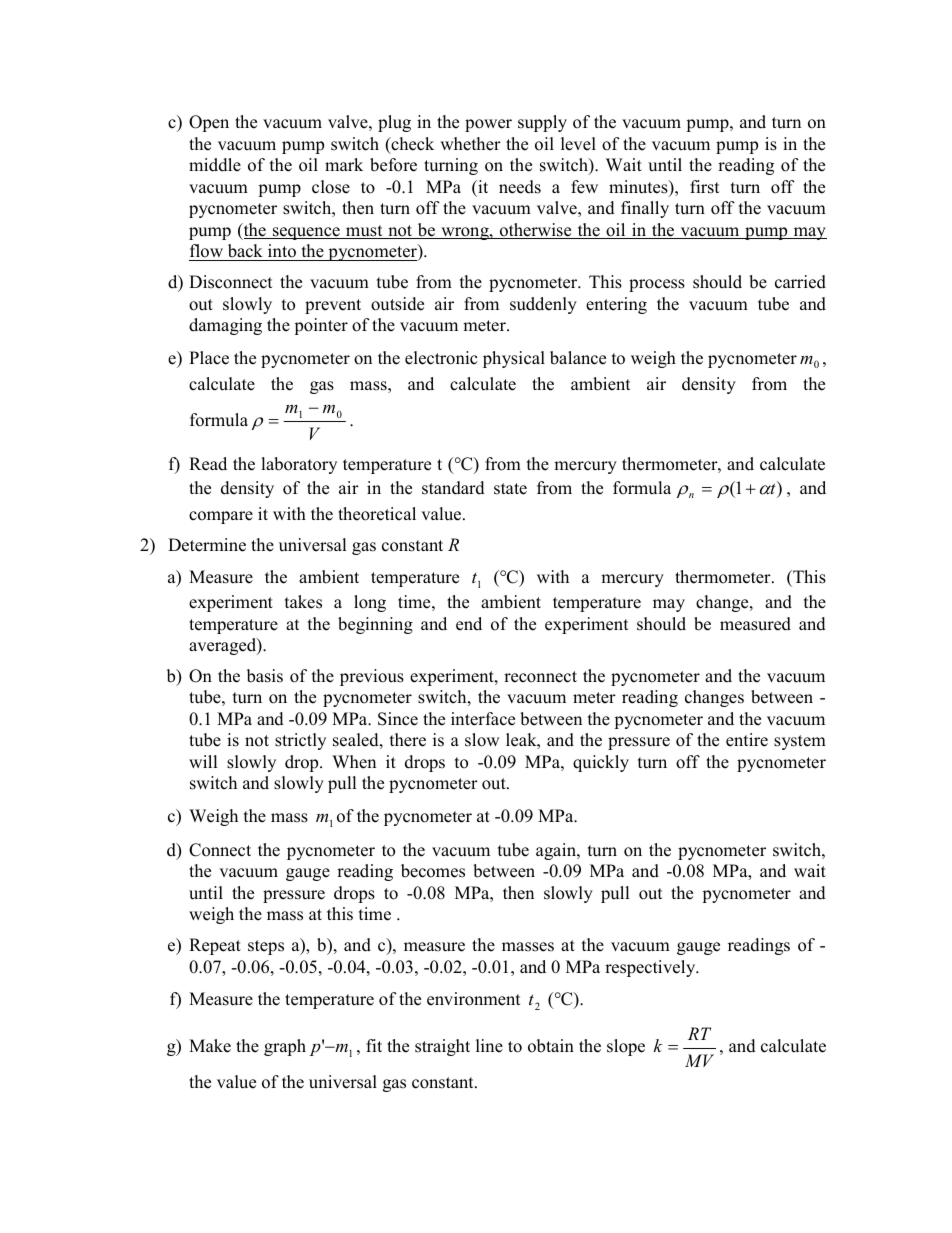  Describe the element at coordinates (470, 144) in the image. I see `whether` at that location.
